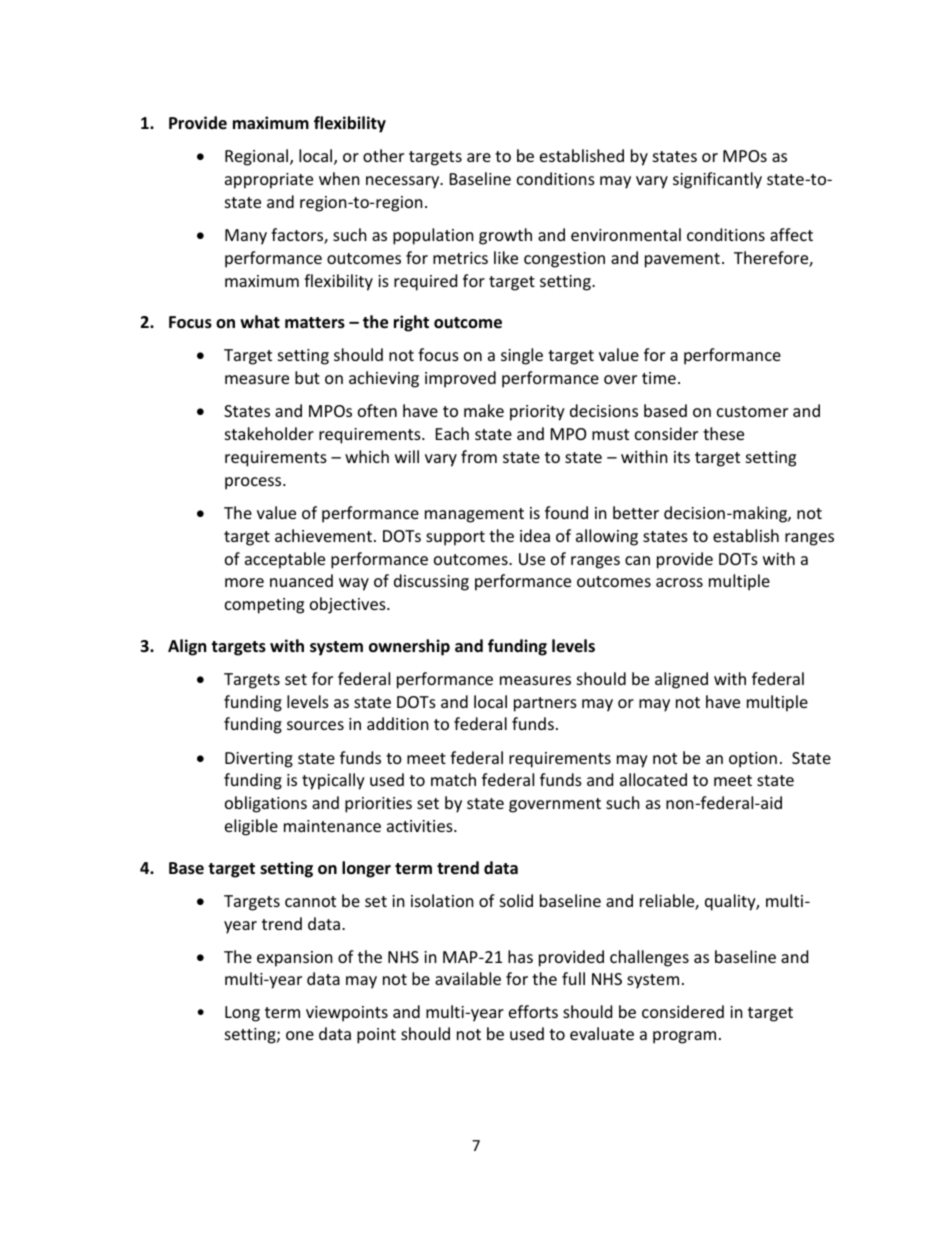  Describe the element at coordinates (533, 1011) in the page. I see `efforts` at that location.
